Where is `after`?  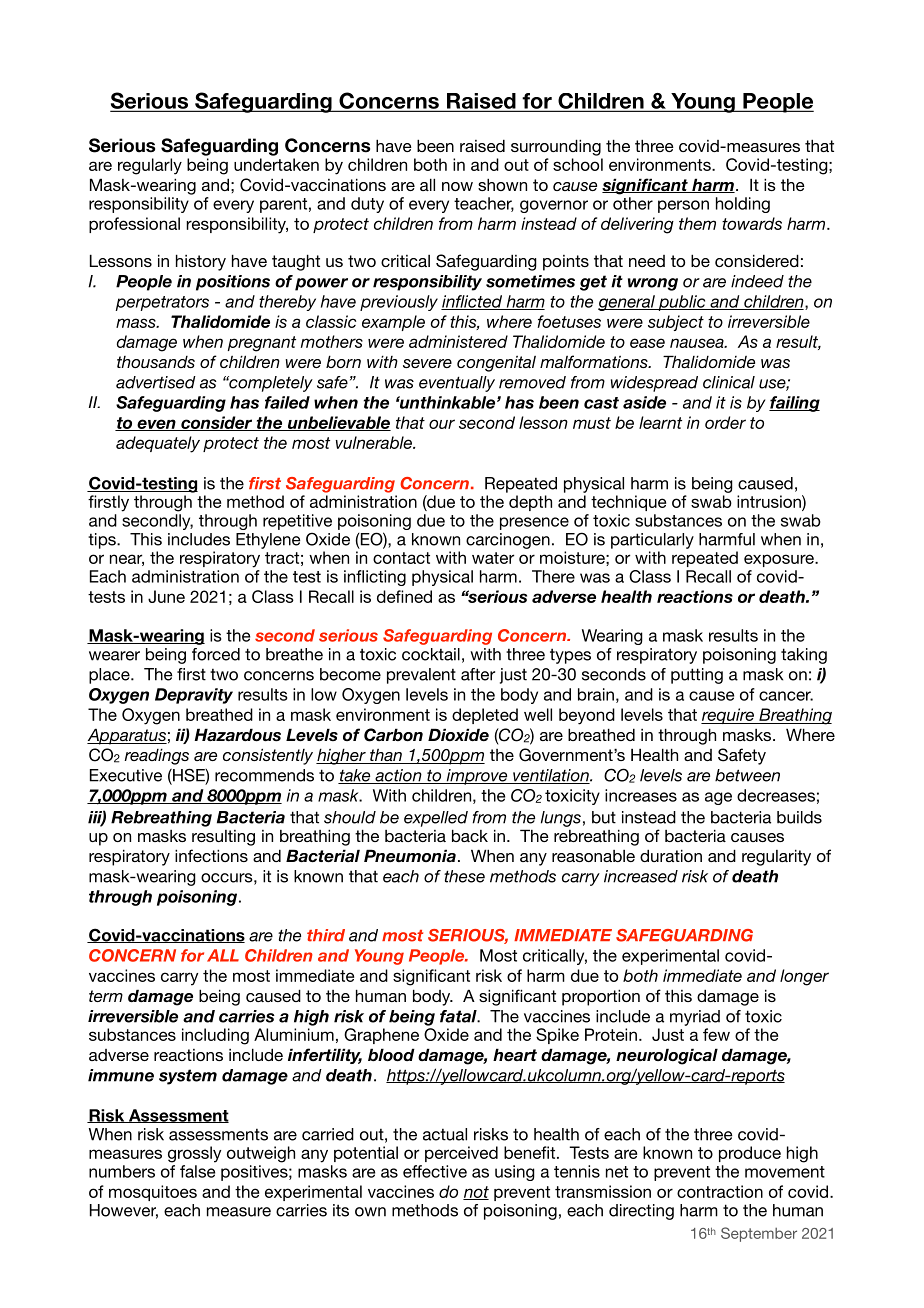 after is located at coordinates (478, 674).
